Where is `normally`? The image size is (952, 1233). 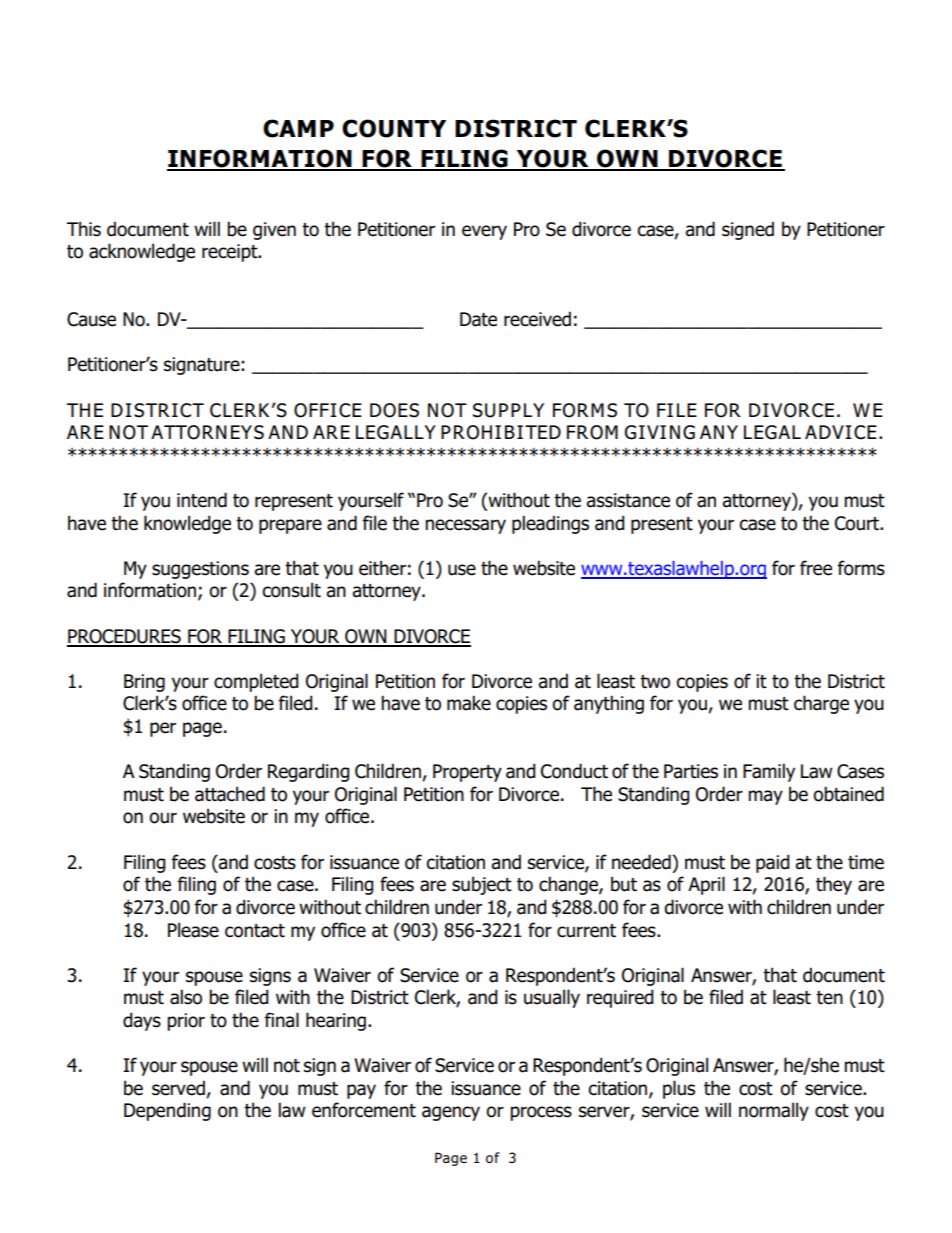
normally is located at coordinates (774, 1111).
